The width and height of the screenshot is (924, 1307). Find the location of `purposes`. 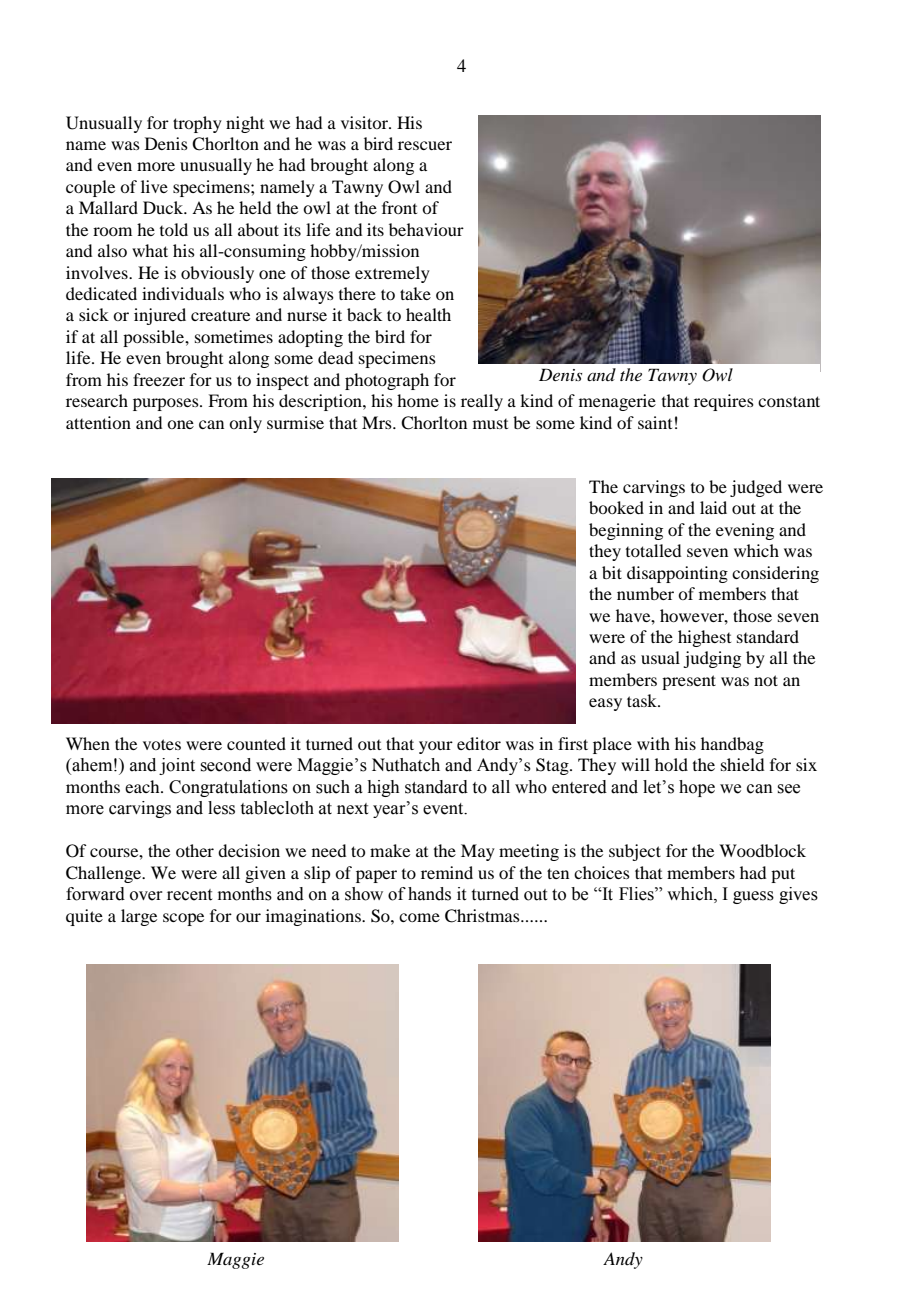

purposes is located at coordinates (167, 404).
